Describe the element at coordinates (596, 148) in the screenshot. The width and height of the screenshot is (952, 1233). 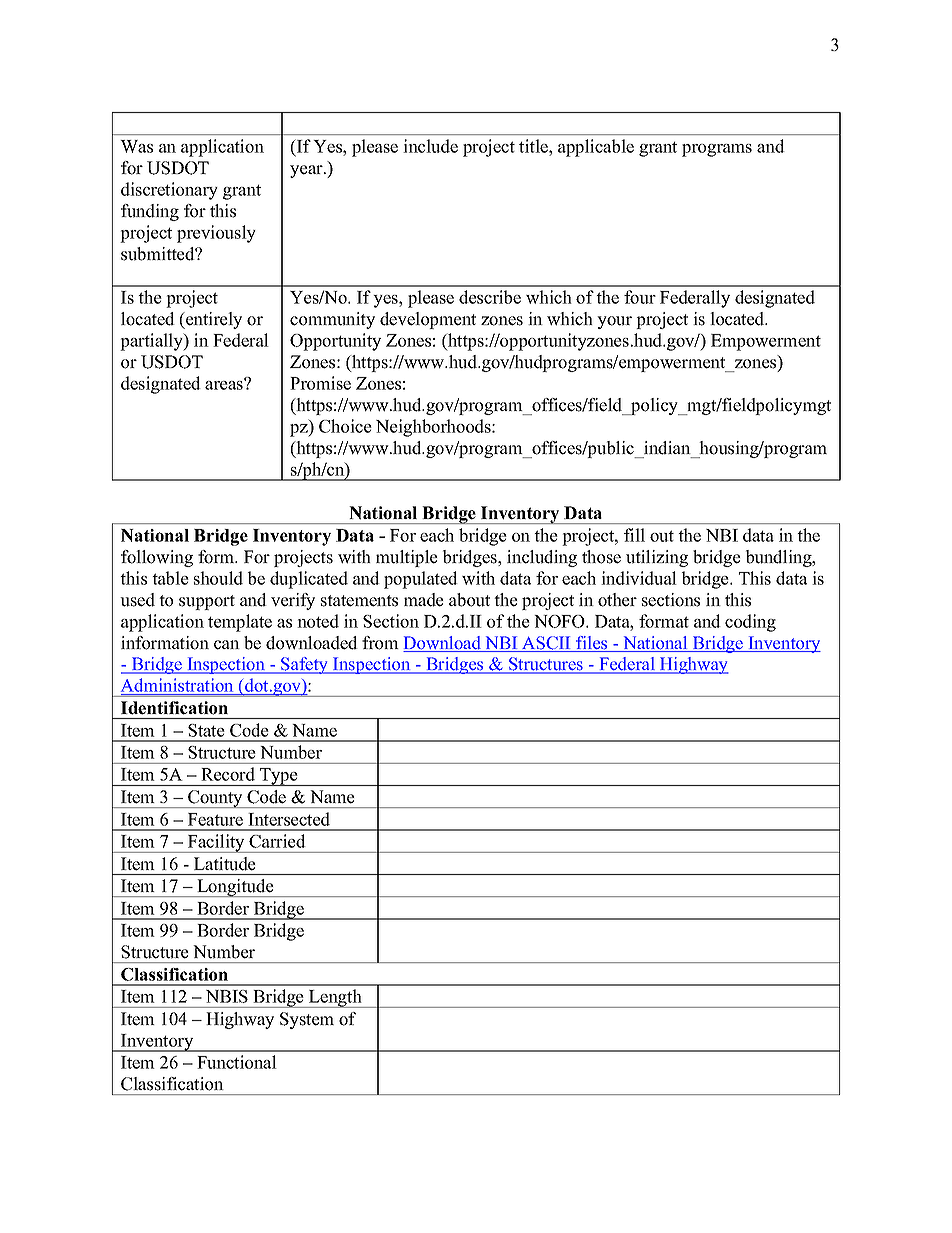
I see `applicable` at that location.
